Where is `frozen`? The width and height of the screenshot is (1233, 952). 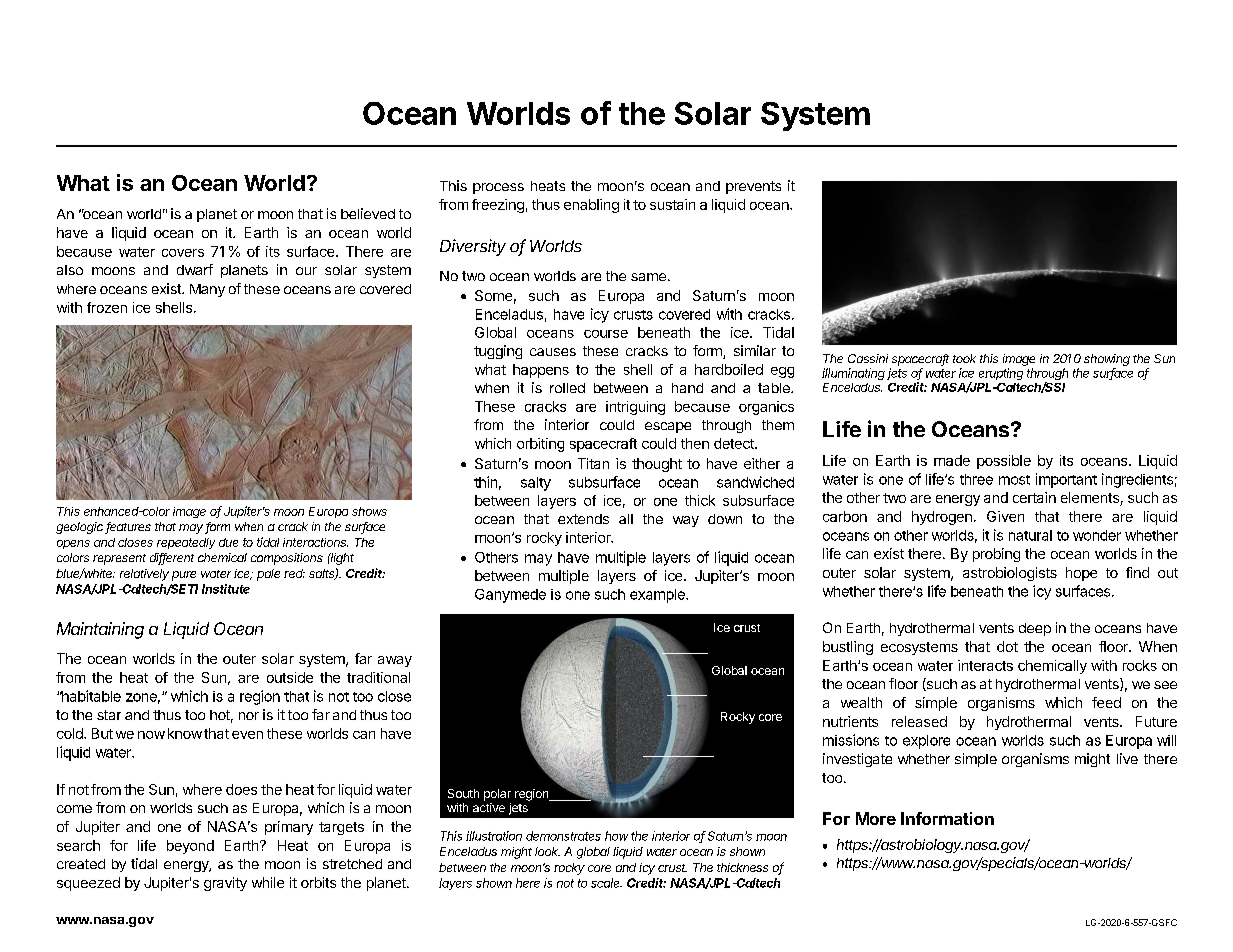 frozen is located at coordinates (107, 307).
